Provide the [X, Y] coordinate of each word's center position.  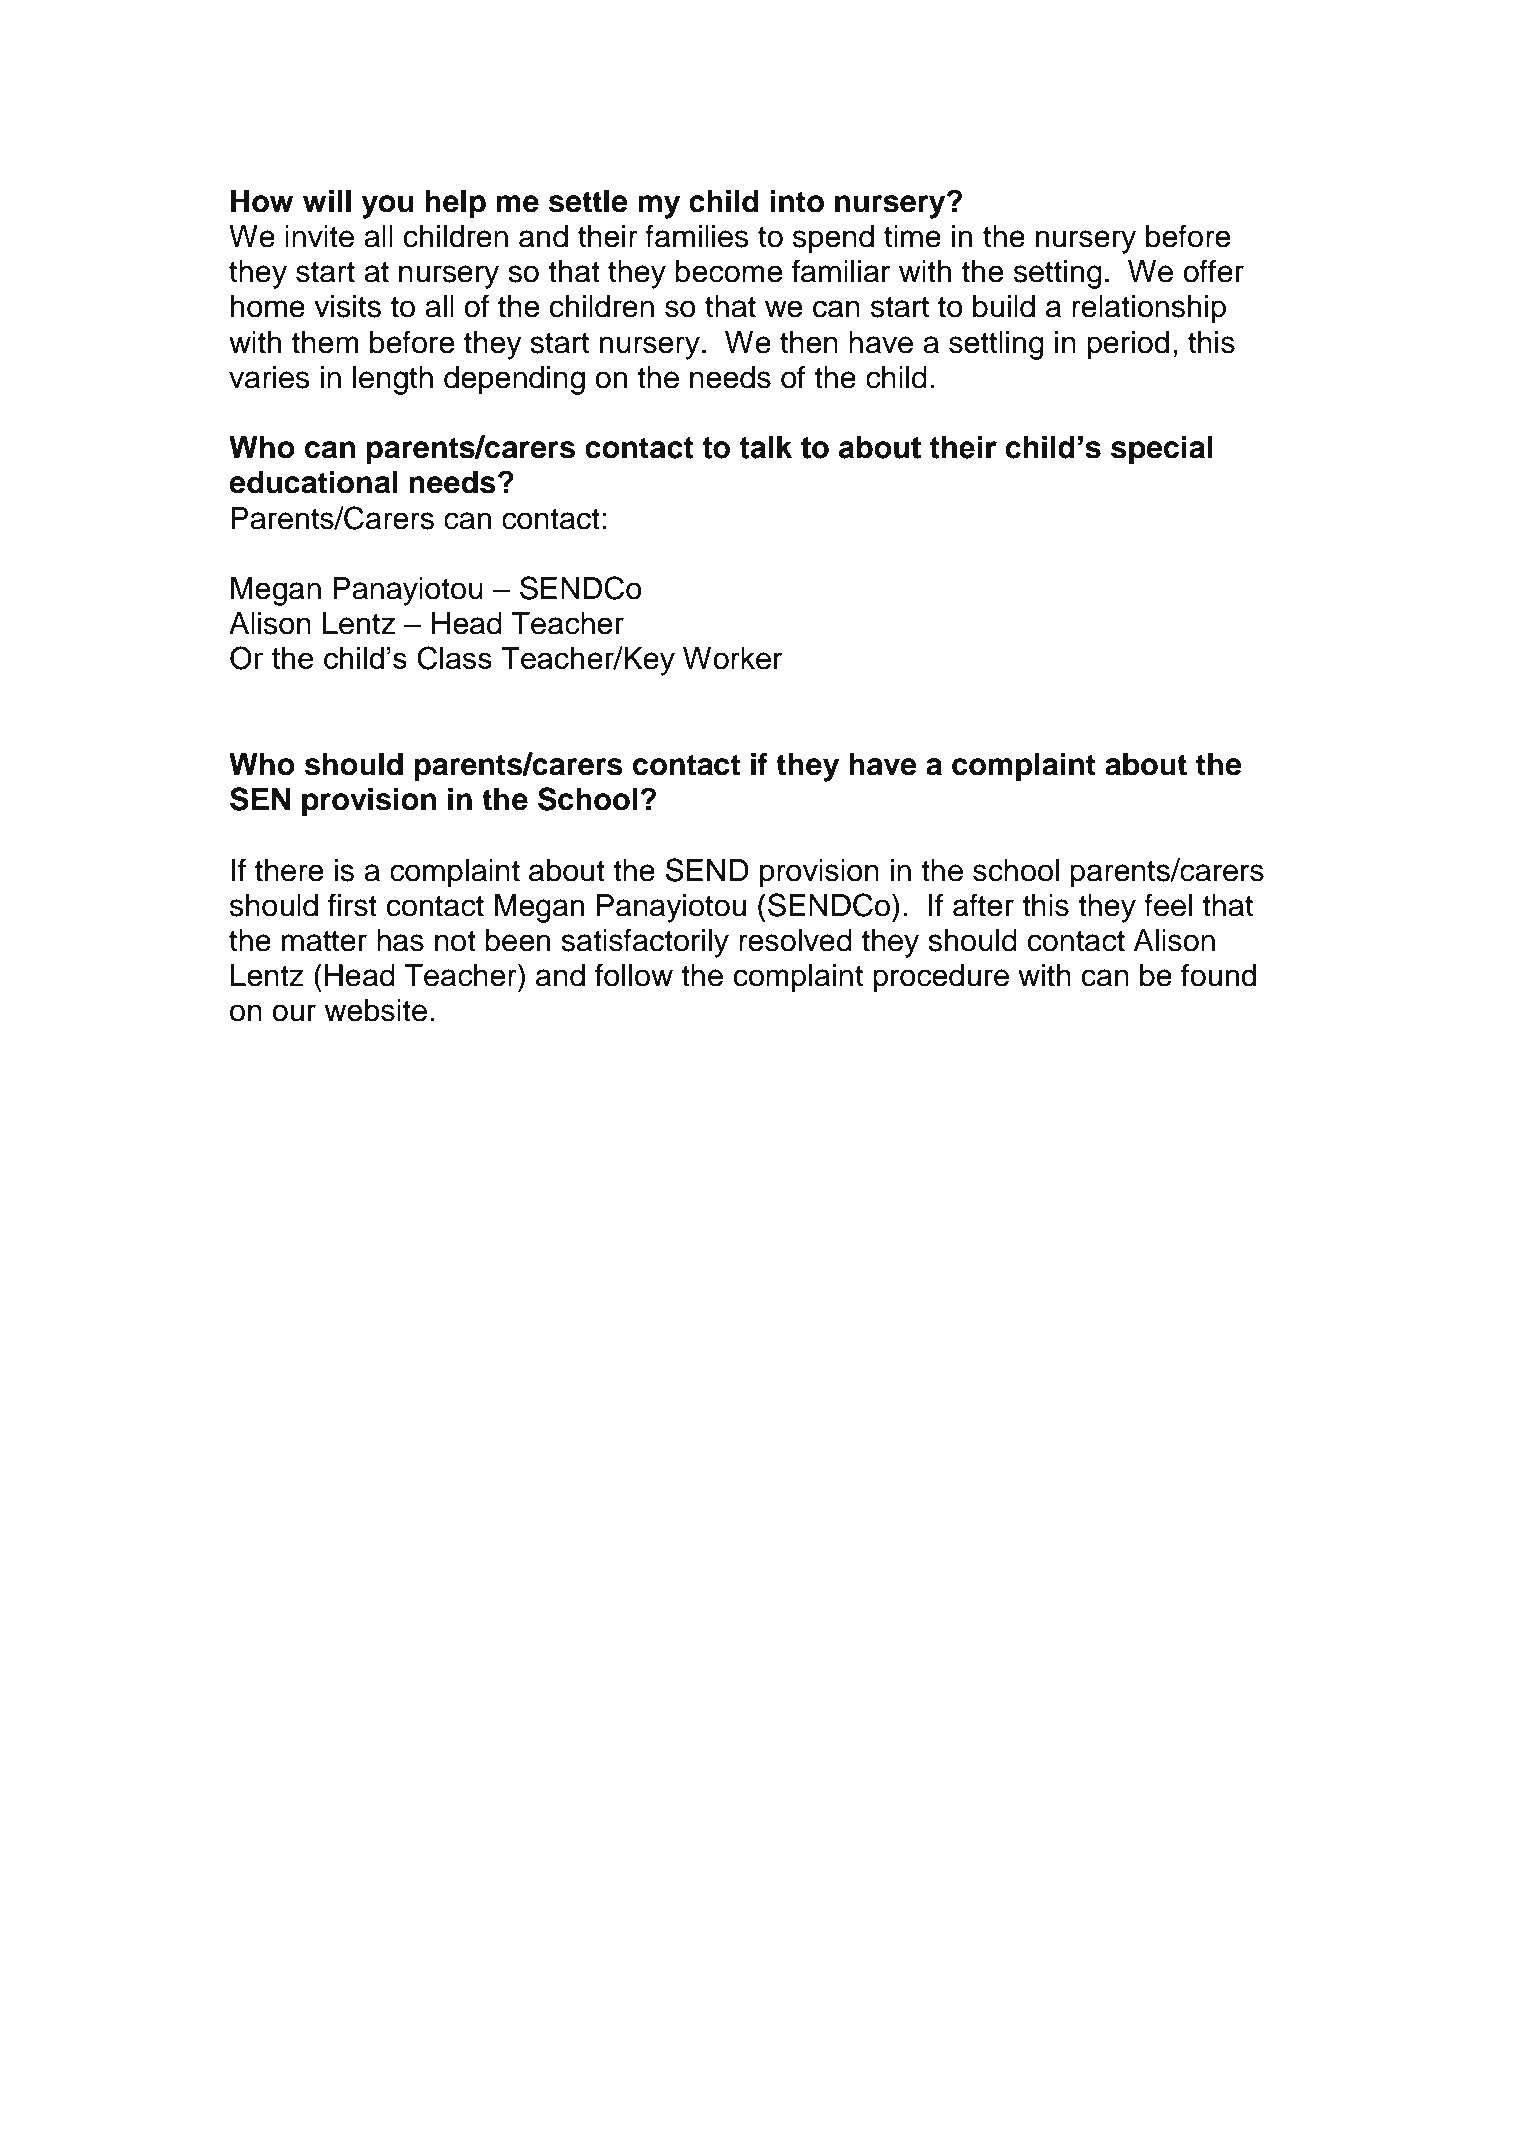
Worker [732, 658]
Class [454, 658]
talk [765, 447]
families [697, 236]
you [387, 207]
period [1128, 345]
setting [1058, 274]
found [1218, 975]
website [375, 1010]
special [1161, 450]
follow [634, 975]
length [393, 380]
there [289, 870]
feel [1168, 905]
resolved [795, 940]
